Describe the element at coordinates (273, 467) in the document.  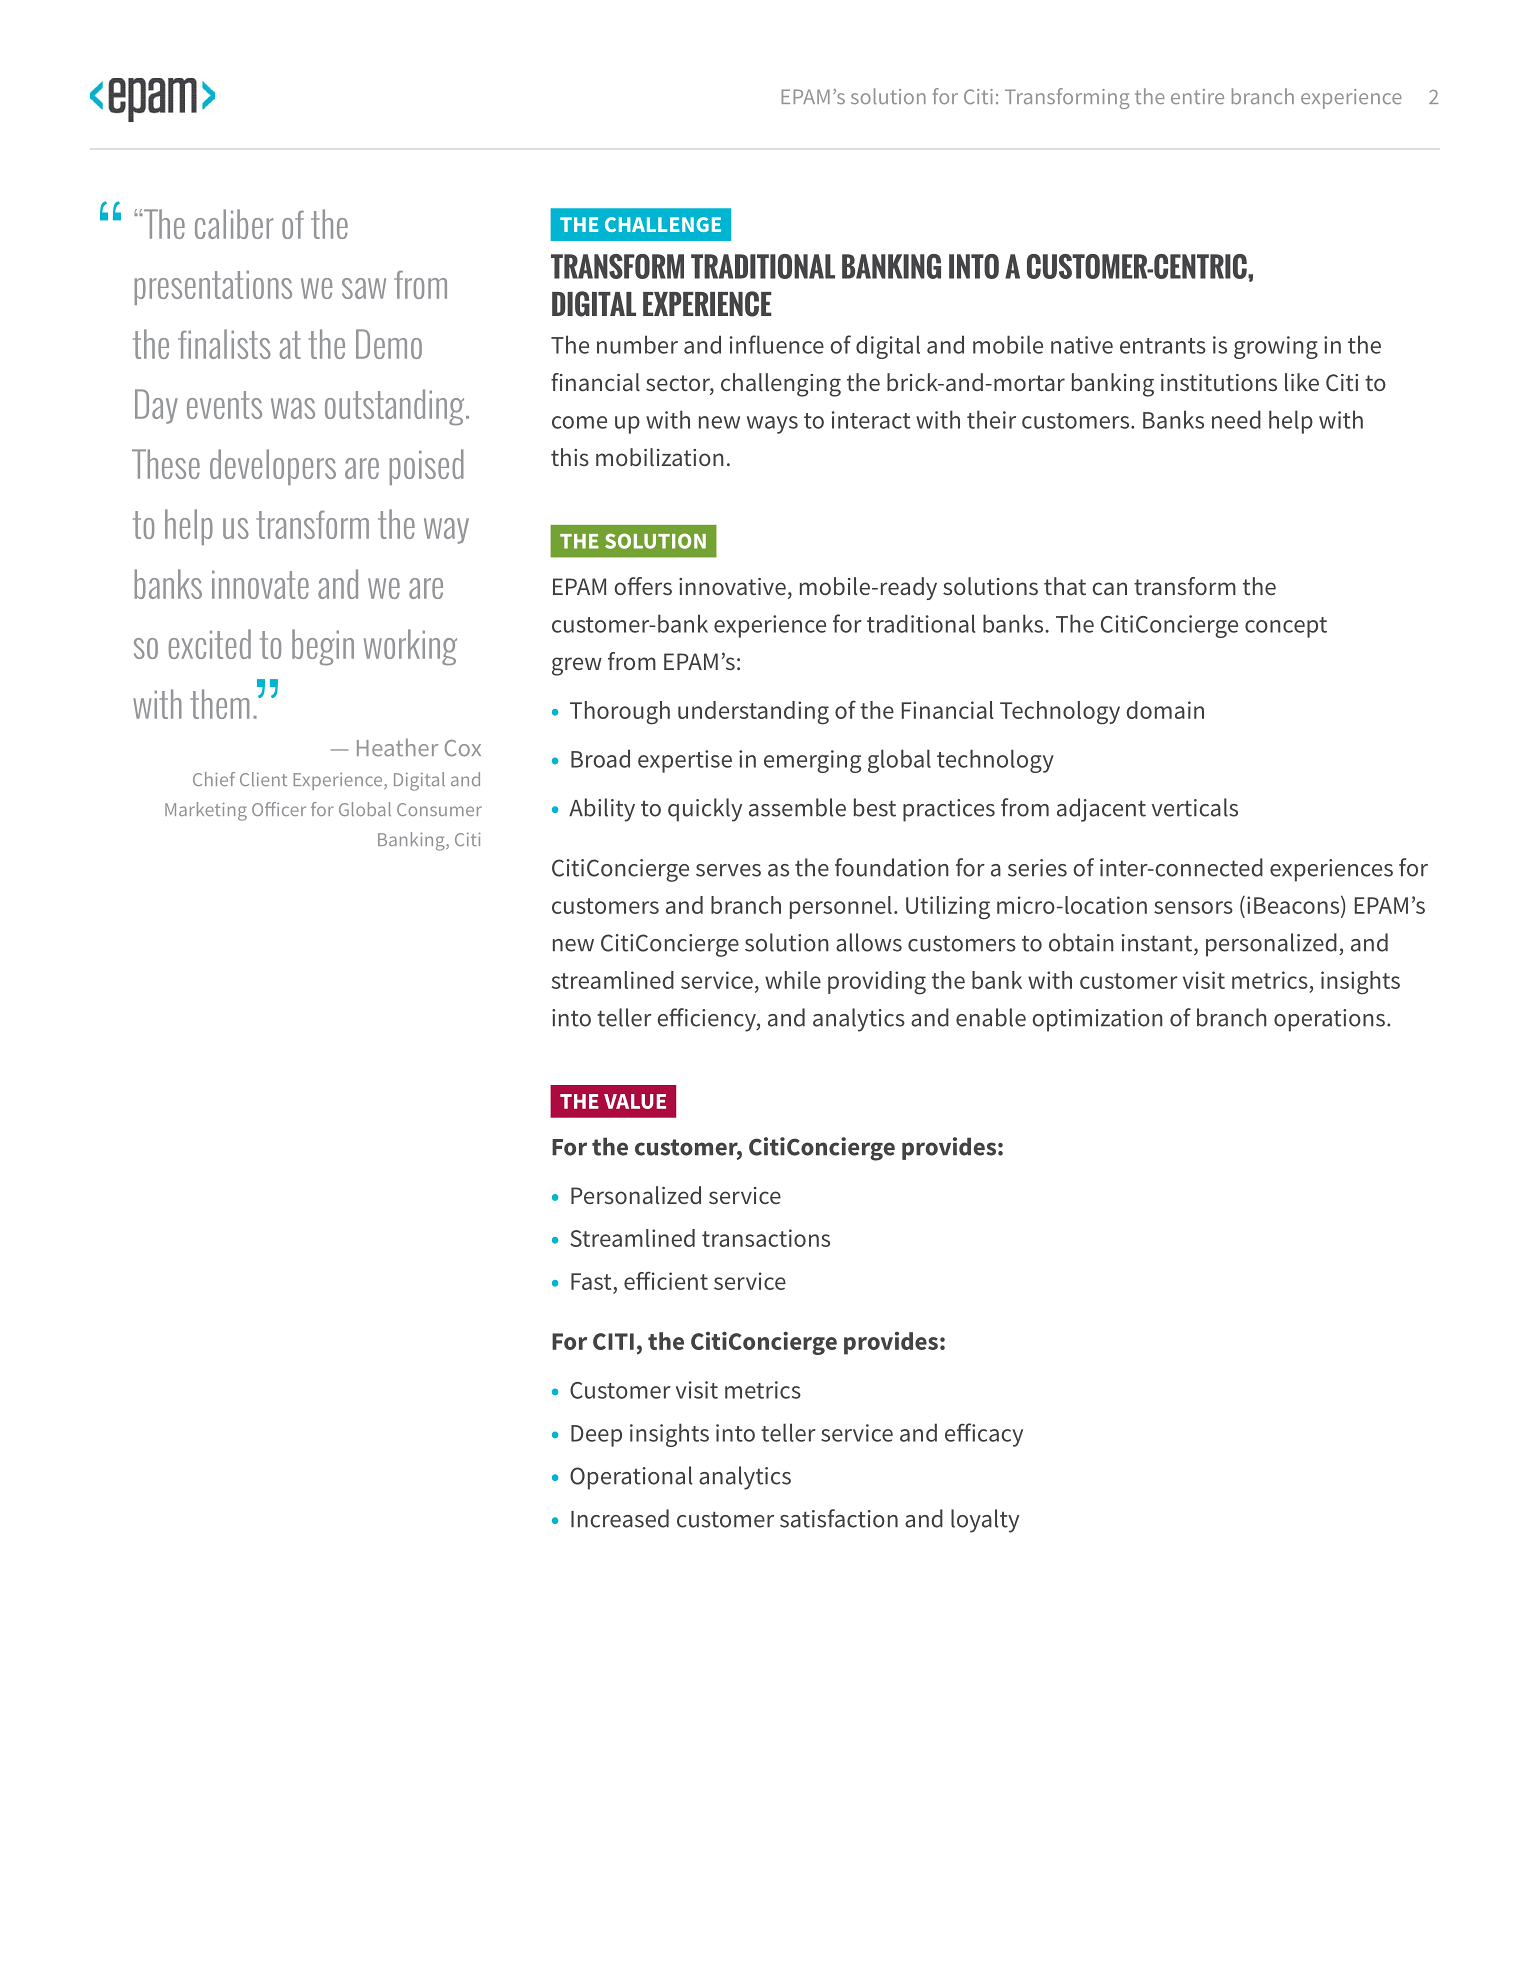
I see `developers` at that location.
